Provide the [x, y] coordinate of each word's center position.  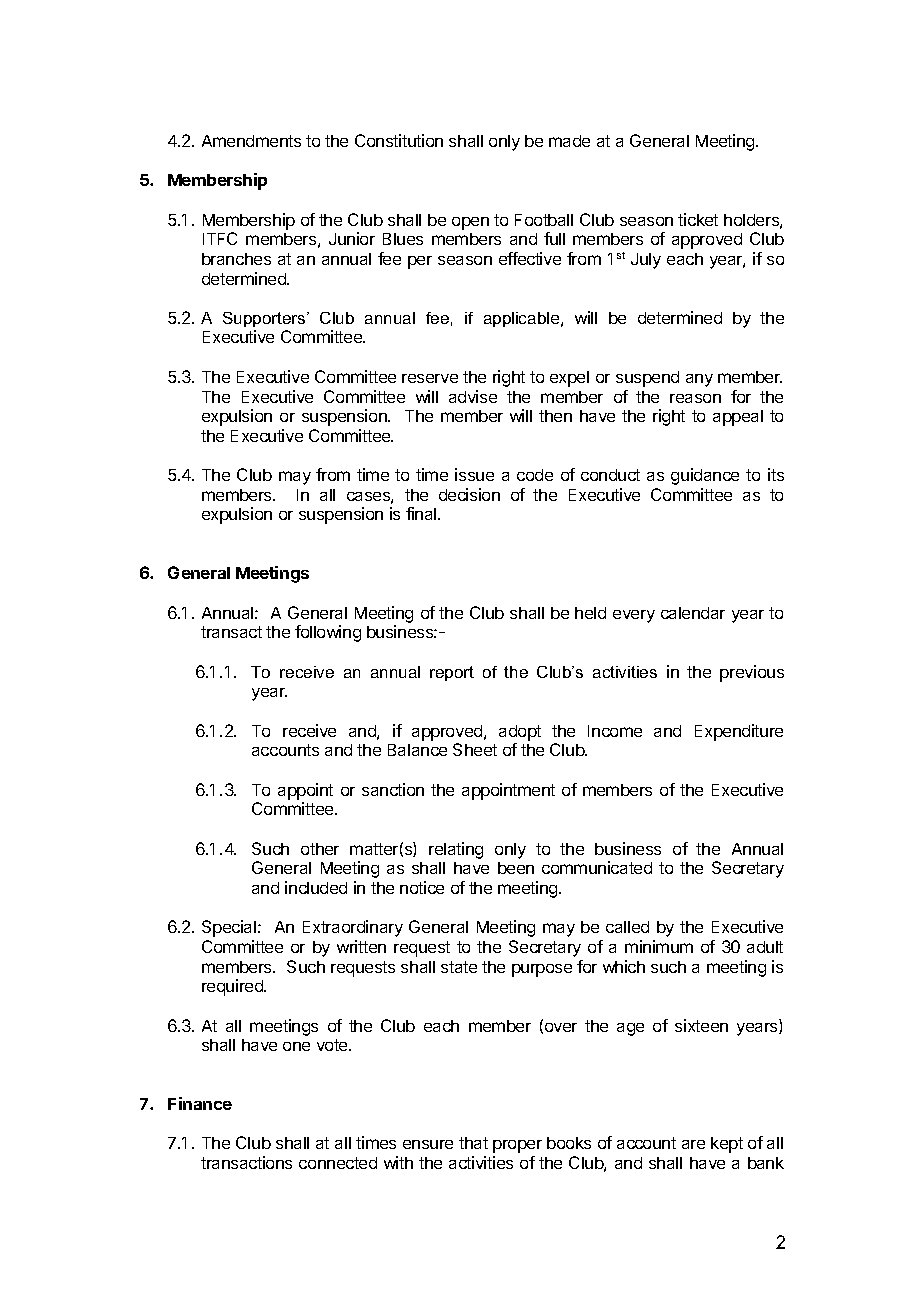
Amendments [251, 141]
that [473, 1143]
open [470, 223]
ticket [698, 219]
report [452, 673]
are [693, 1144]
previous [752, 673]
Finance [200, 1103]
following [328, 633]
